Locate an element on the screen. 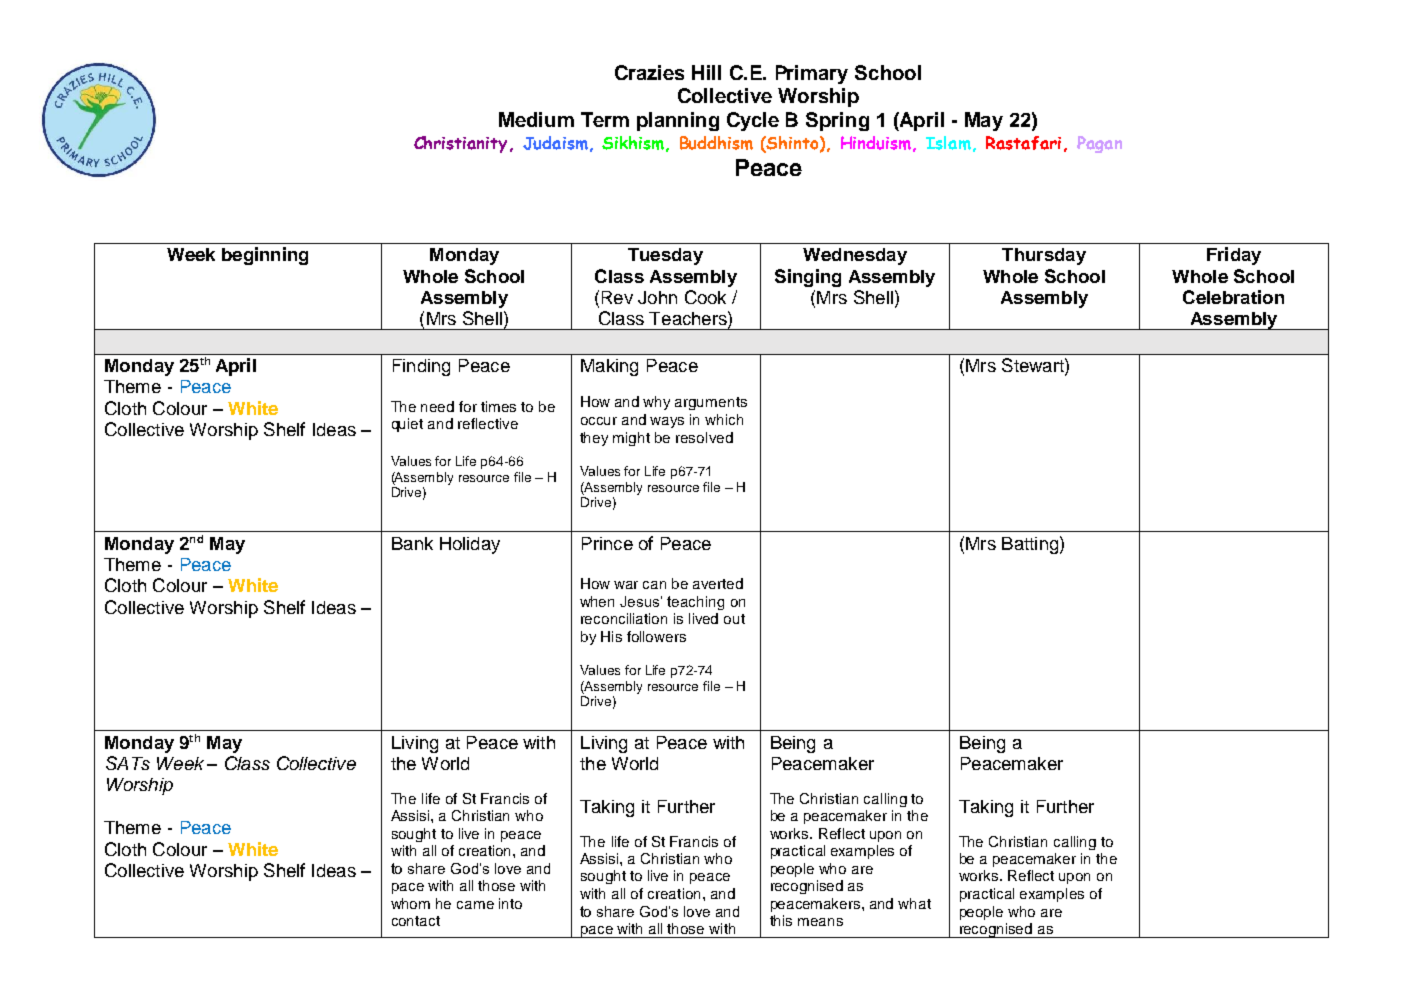 The height and width of the screenshot is (1006, 1423). Cook is located at coordinates (705, 297).
